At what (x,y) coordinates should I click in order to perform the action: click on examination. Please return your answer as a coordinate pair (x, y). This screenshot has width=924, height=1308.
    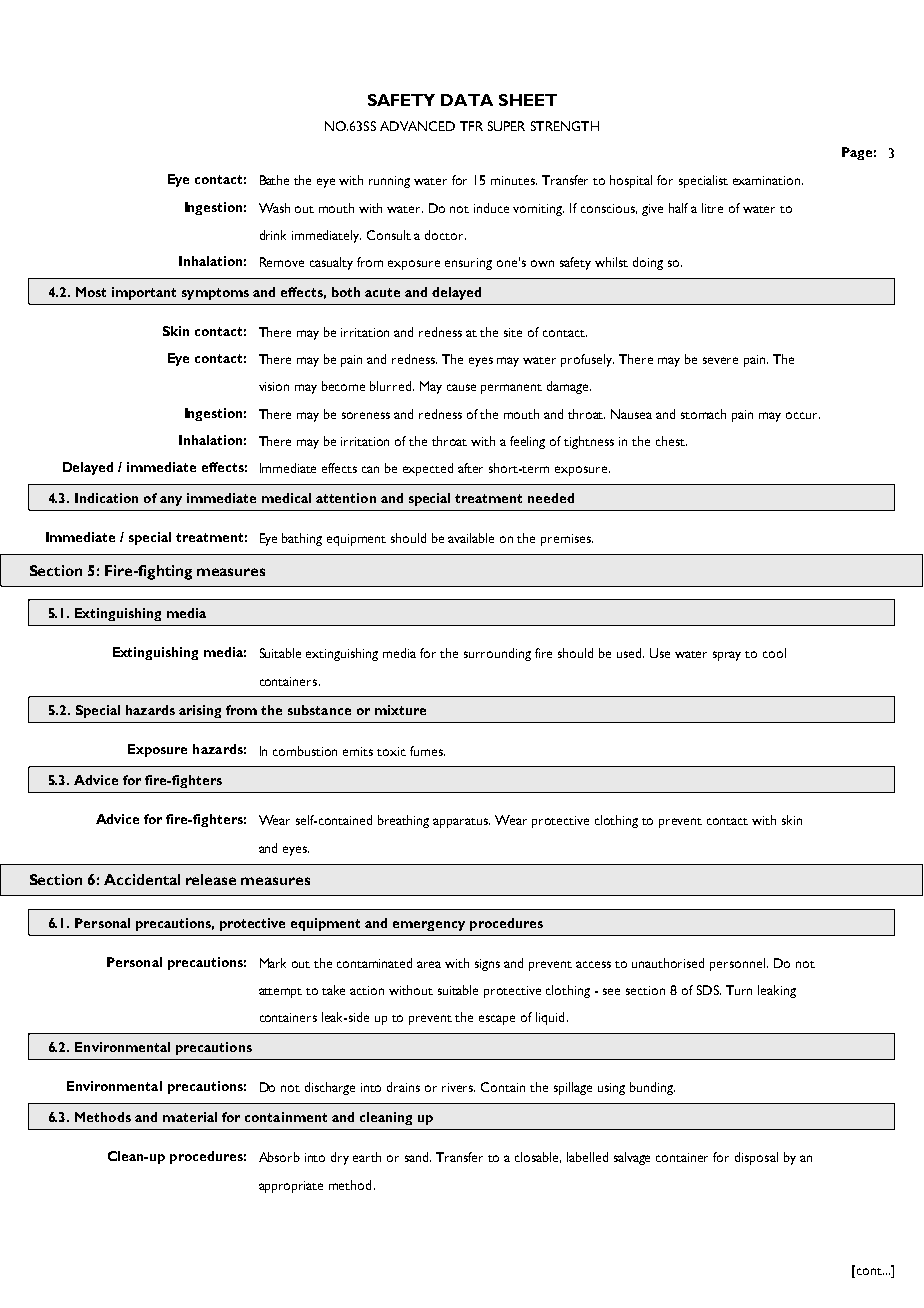
    Looking at the image, I should click on (768, 180).
